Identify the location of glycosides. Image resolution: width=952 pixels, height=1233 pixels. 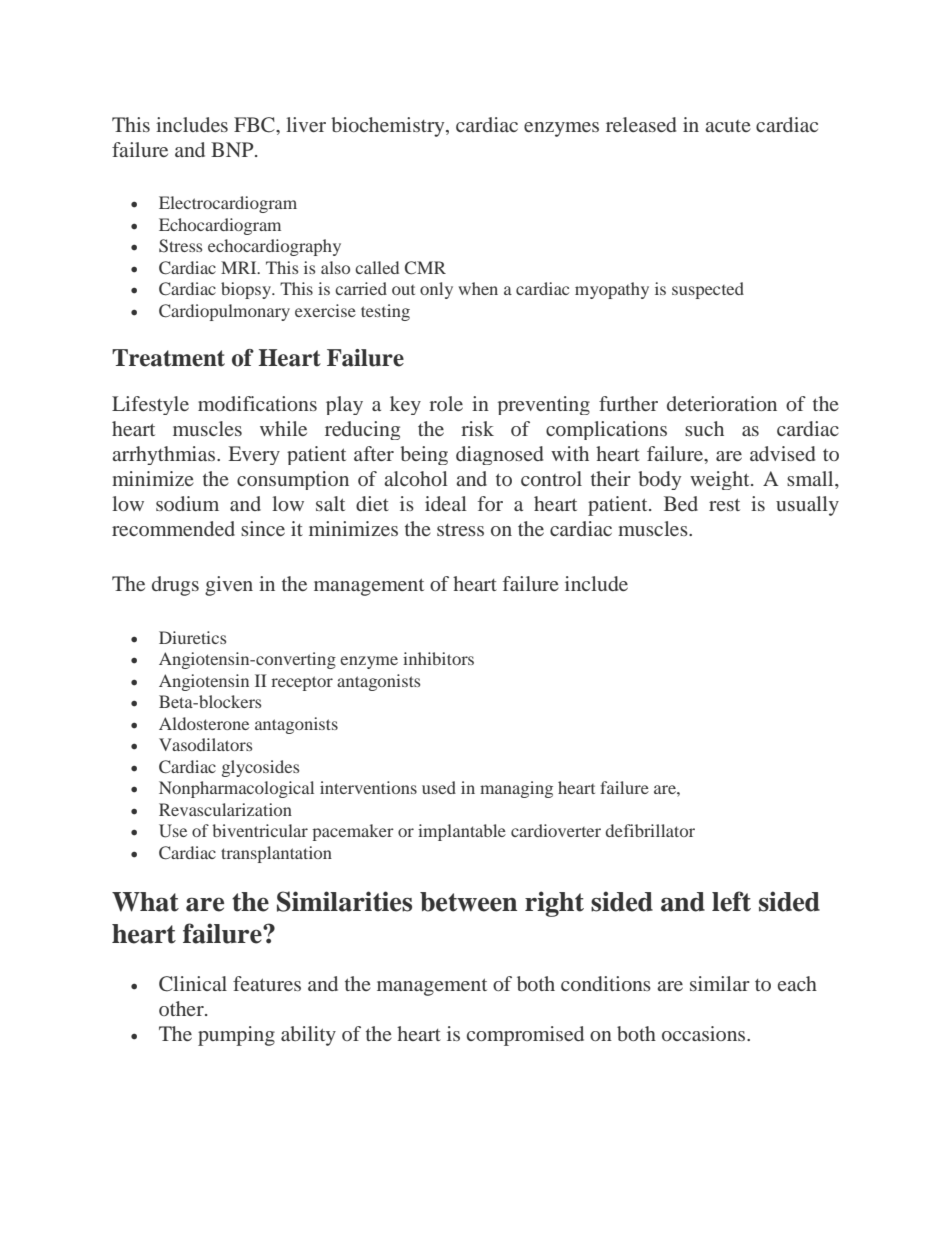
(260, 768).
